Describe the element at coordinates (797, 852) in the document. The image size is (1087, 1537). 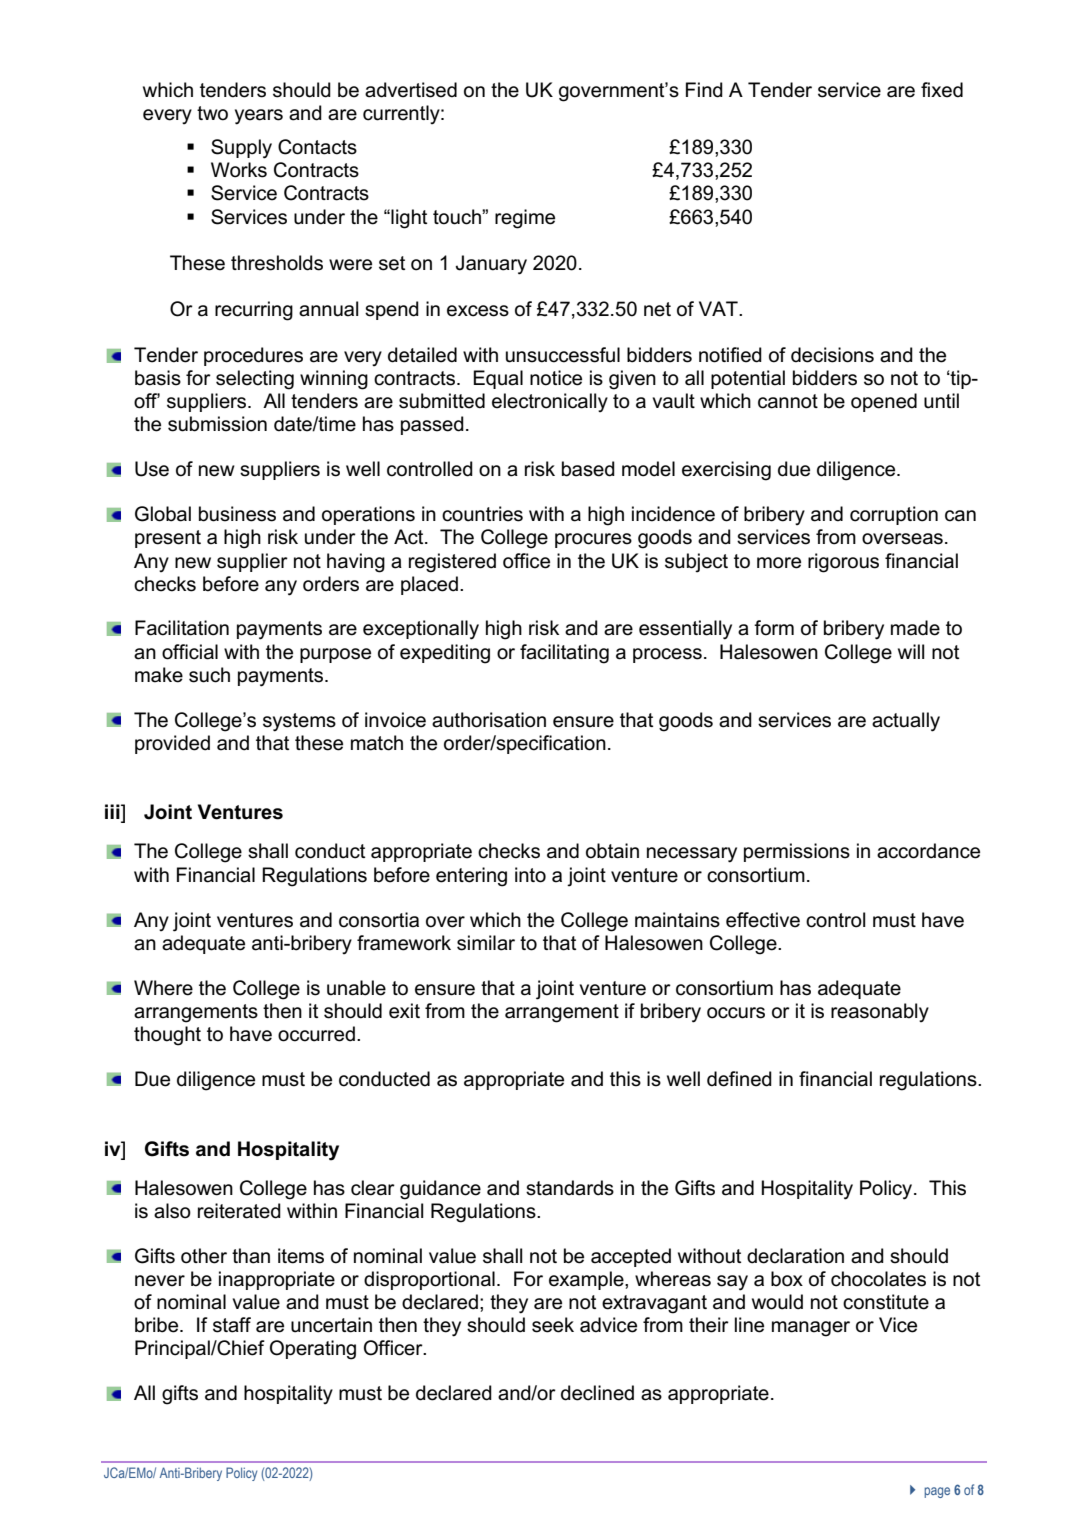
I see `permissions` at that location.
